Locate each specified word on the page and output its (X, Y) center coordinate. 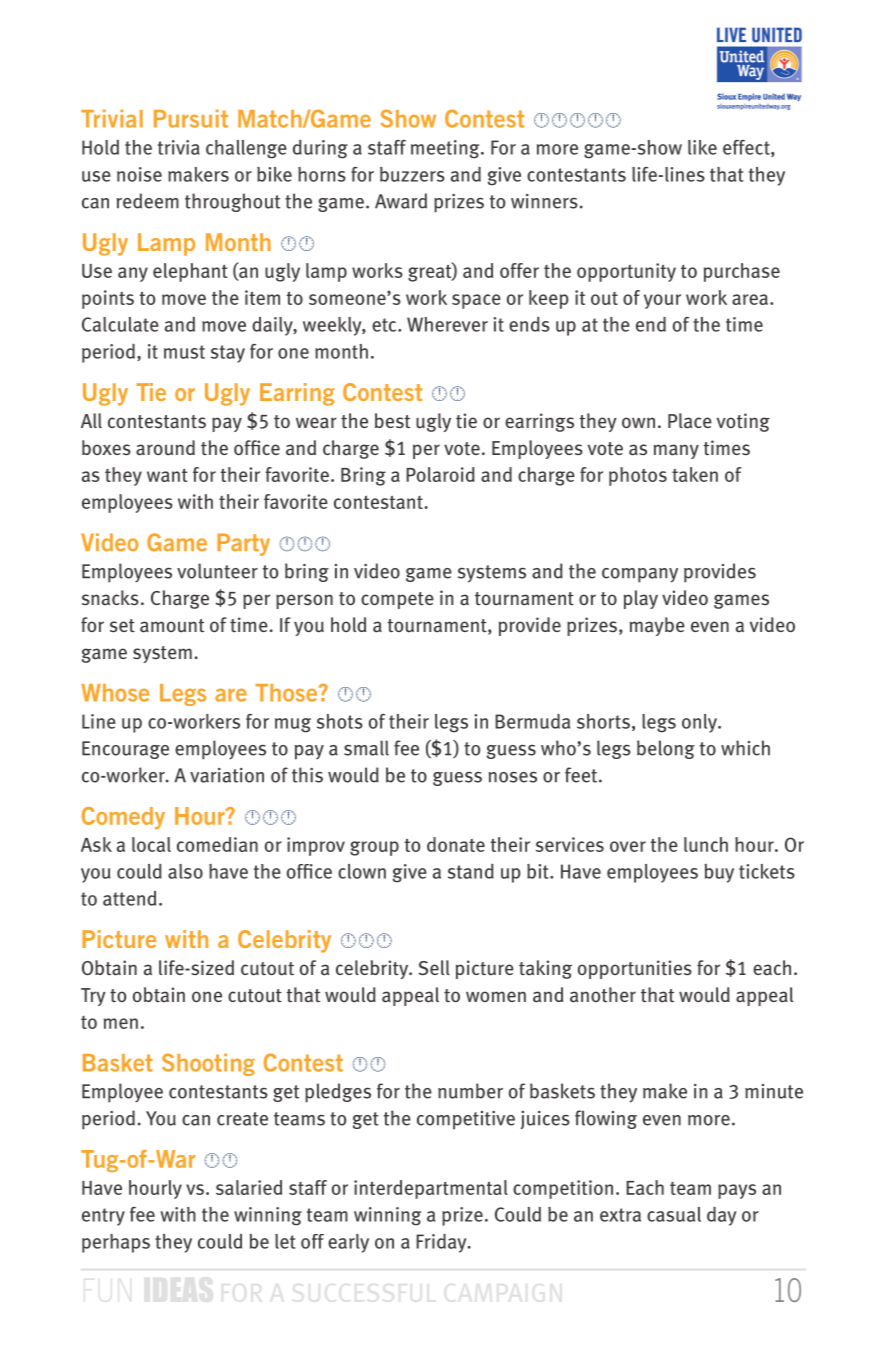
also (185, 871)
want (167, 475)
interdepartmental (431, 1189)
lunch (706, 844)
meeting (446, 149)
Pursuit (191, 118)
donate (456, 844)
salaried (249, 1187)
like (702, 147)
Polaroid (440, 474)
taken (695, 474)
